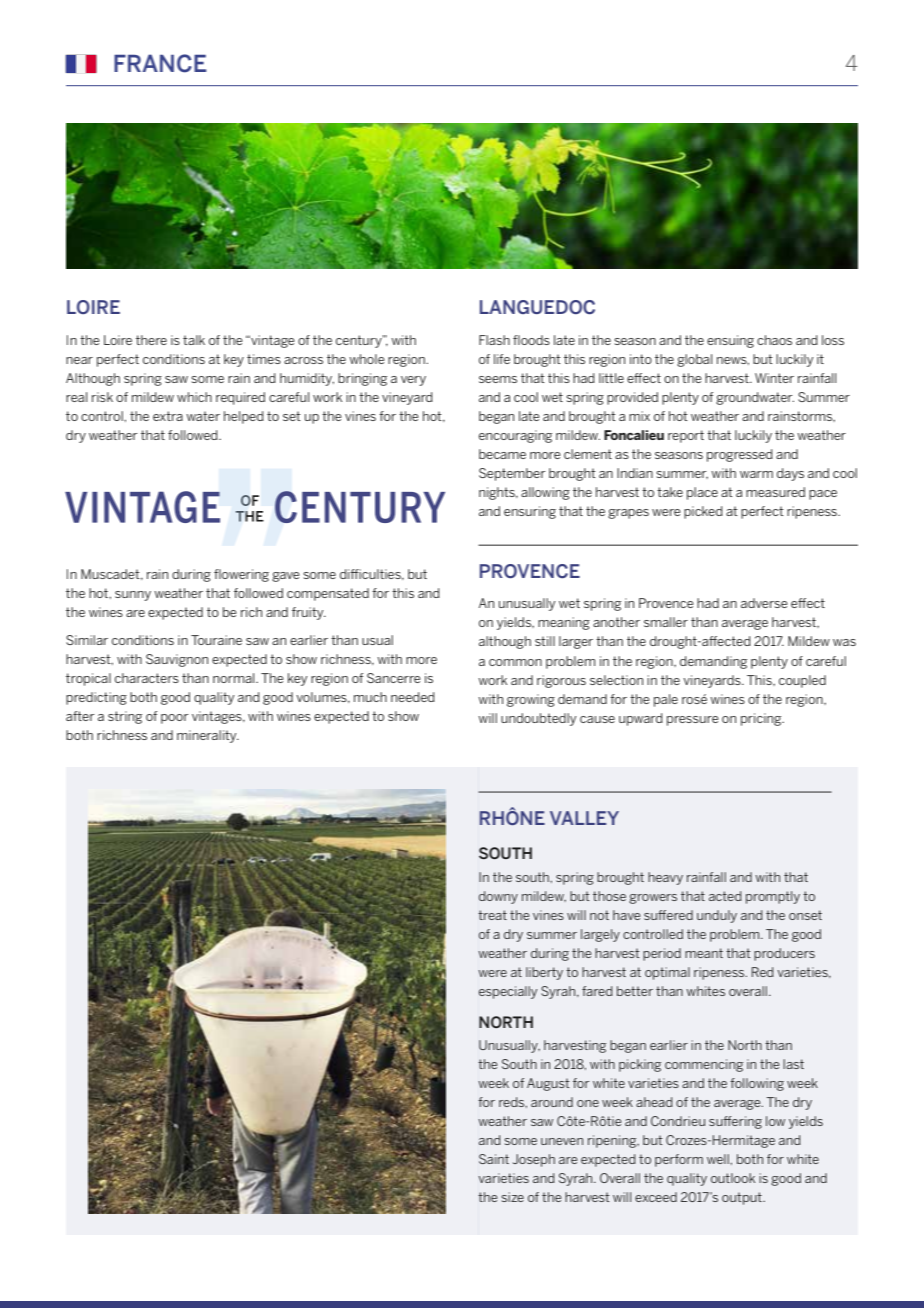  I want to click on size, so click(512, 1197).
